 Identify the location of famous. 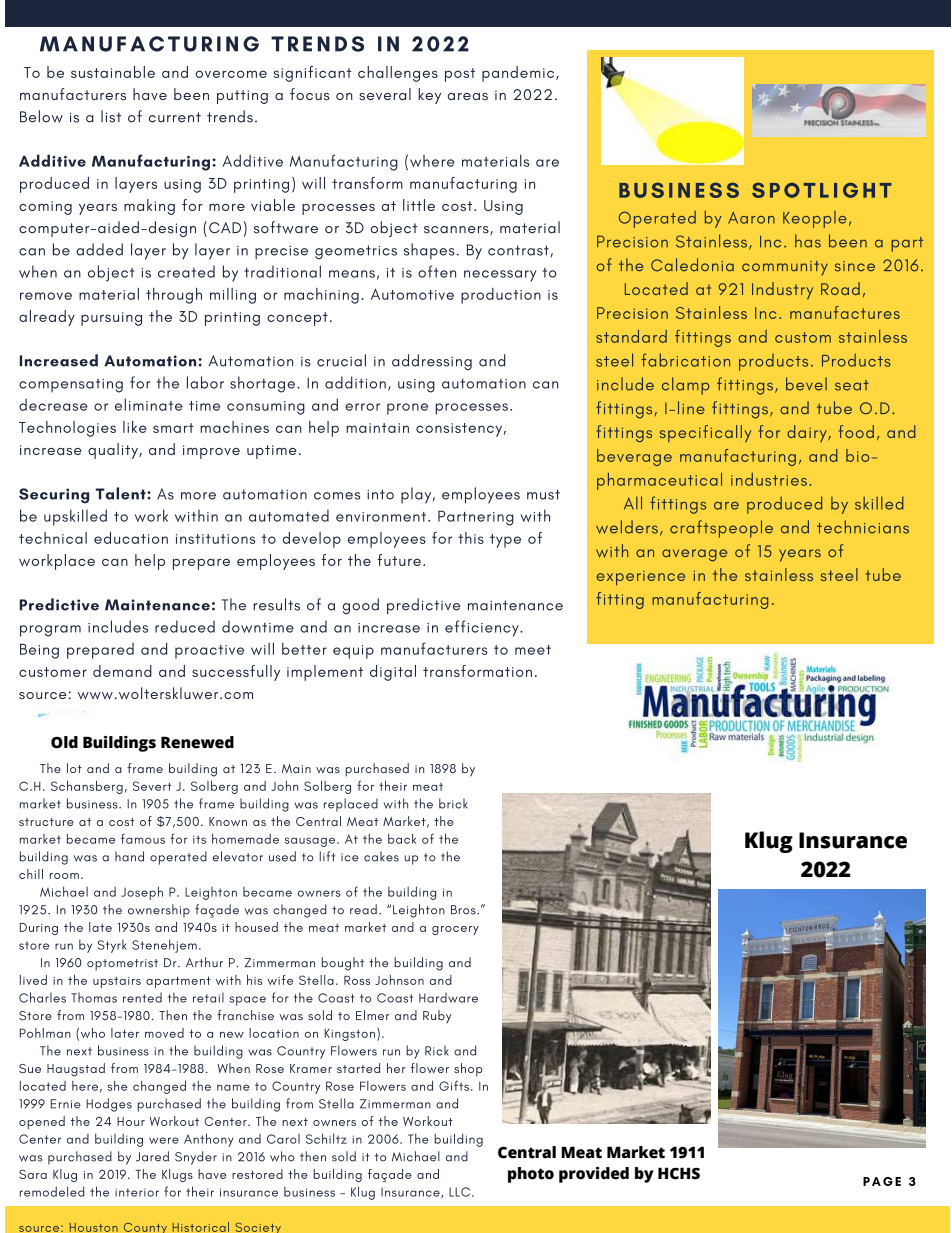
(143, 838).
